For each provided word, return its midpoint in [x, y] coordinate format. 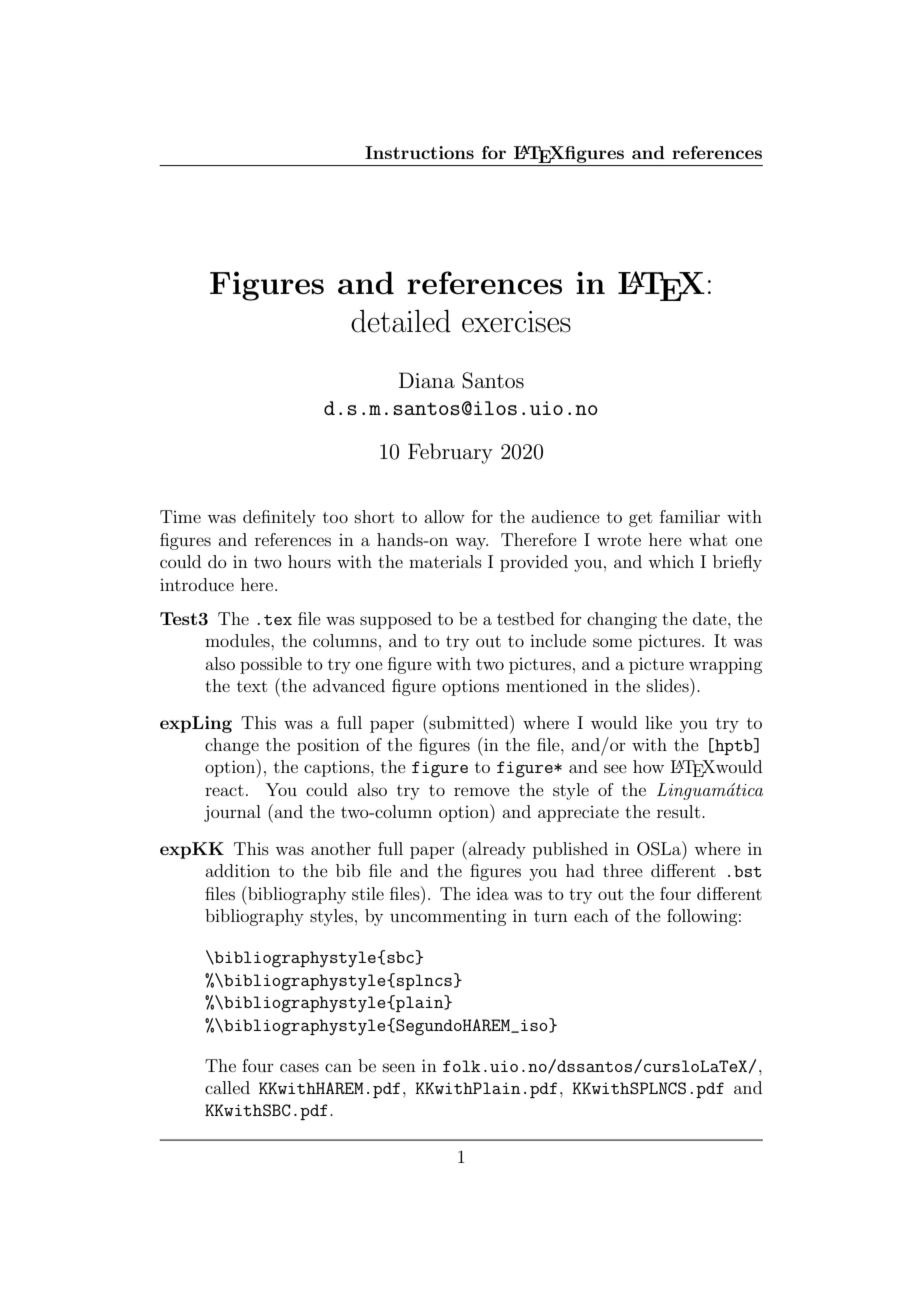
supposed [396, 620]
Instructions [419, 152]
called [227, 1087]
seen [399, 1067]
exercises [516, 322]
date [711, 618]
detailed [401, 321]
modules [238, 640]
